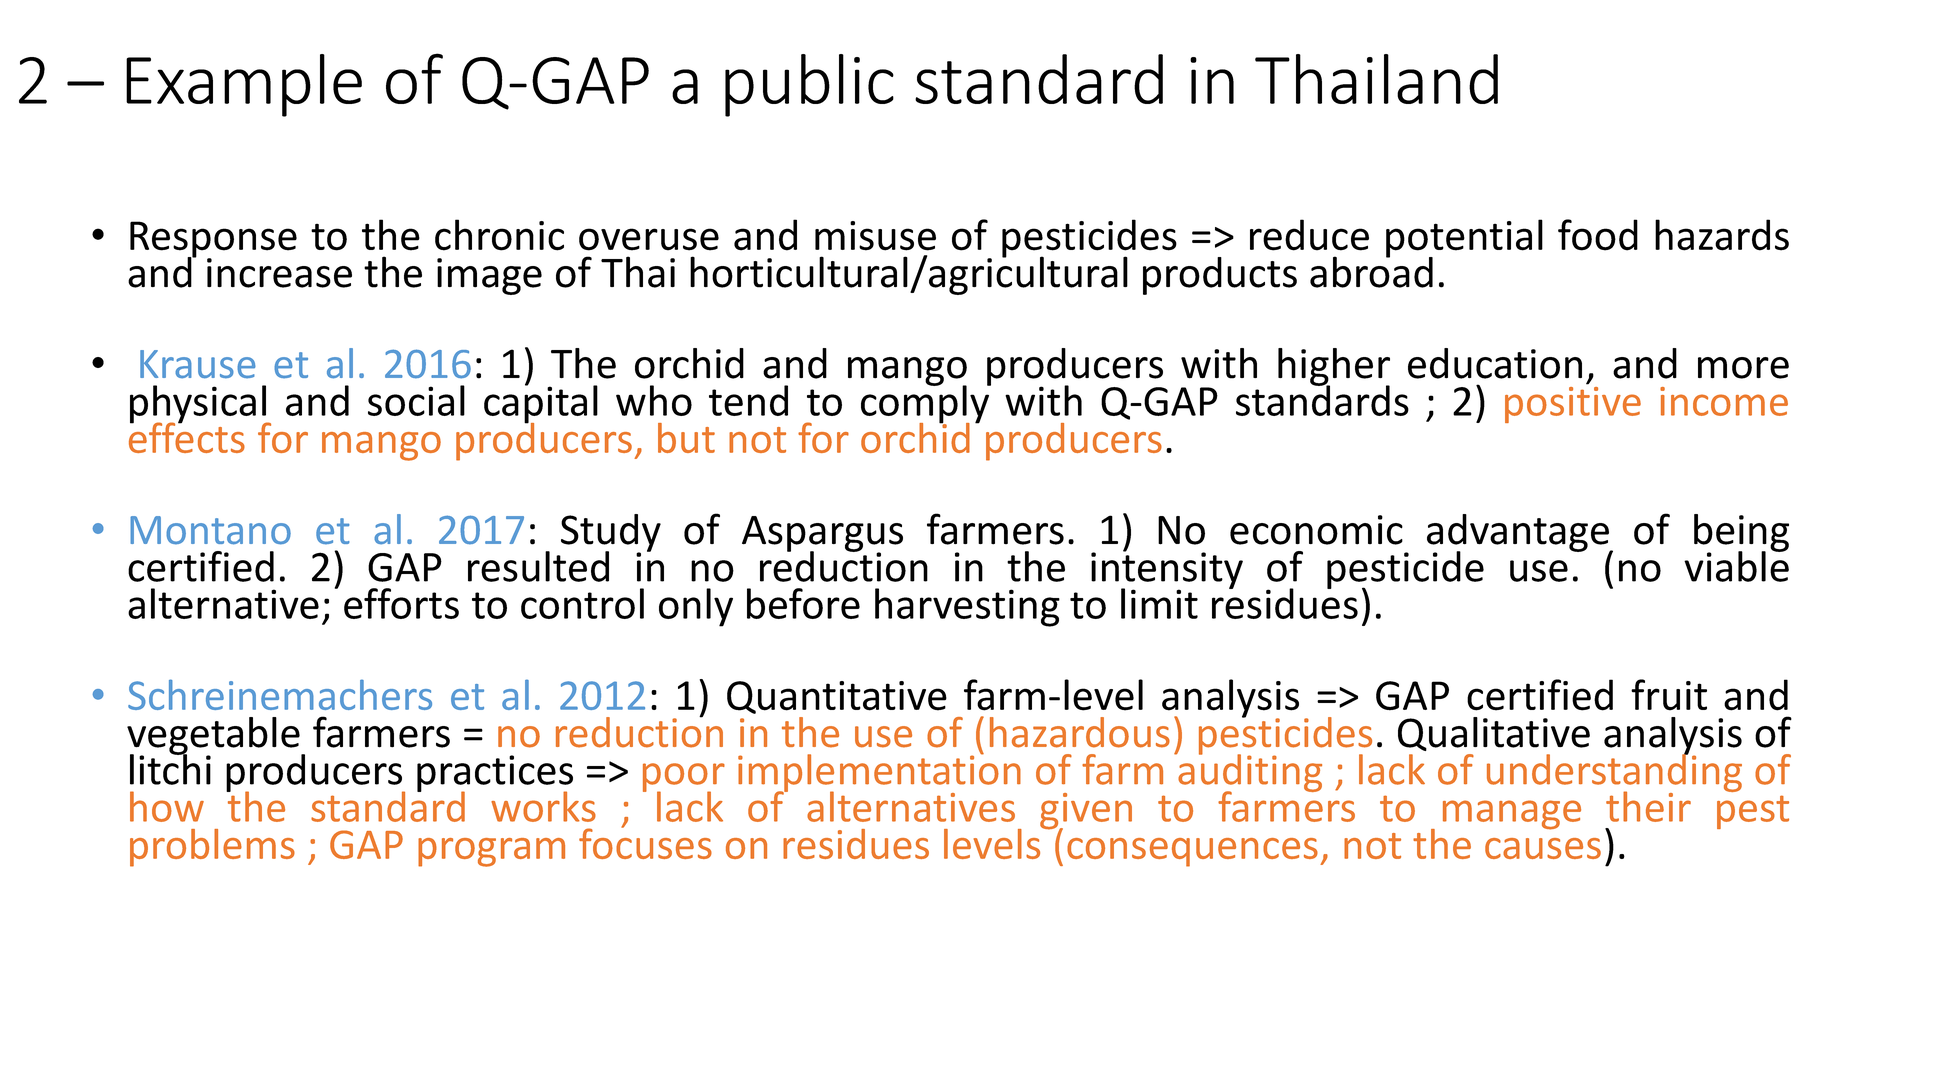 Image resolution: width=1936 pixels, height=1089 pixels. Describe the element at coordinates (837, 697) in the page. I see `Quantitative` at that location.
